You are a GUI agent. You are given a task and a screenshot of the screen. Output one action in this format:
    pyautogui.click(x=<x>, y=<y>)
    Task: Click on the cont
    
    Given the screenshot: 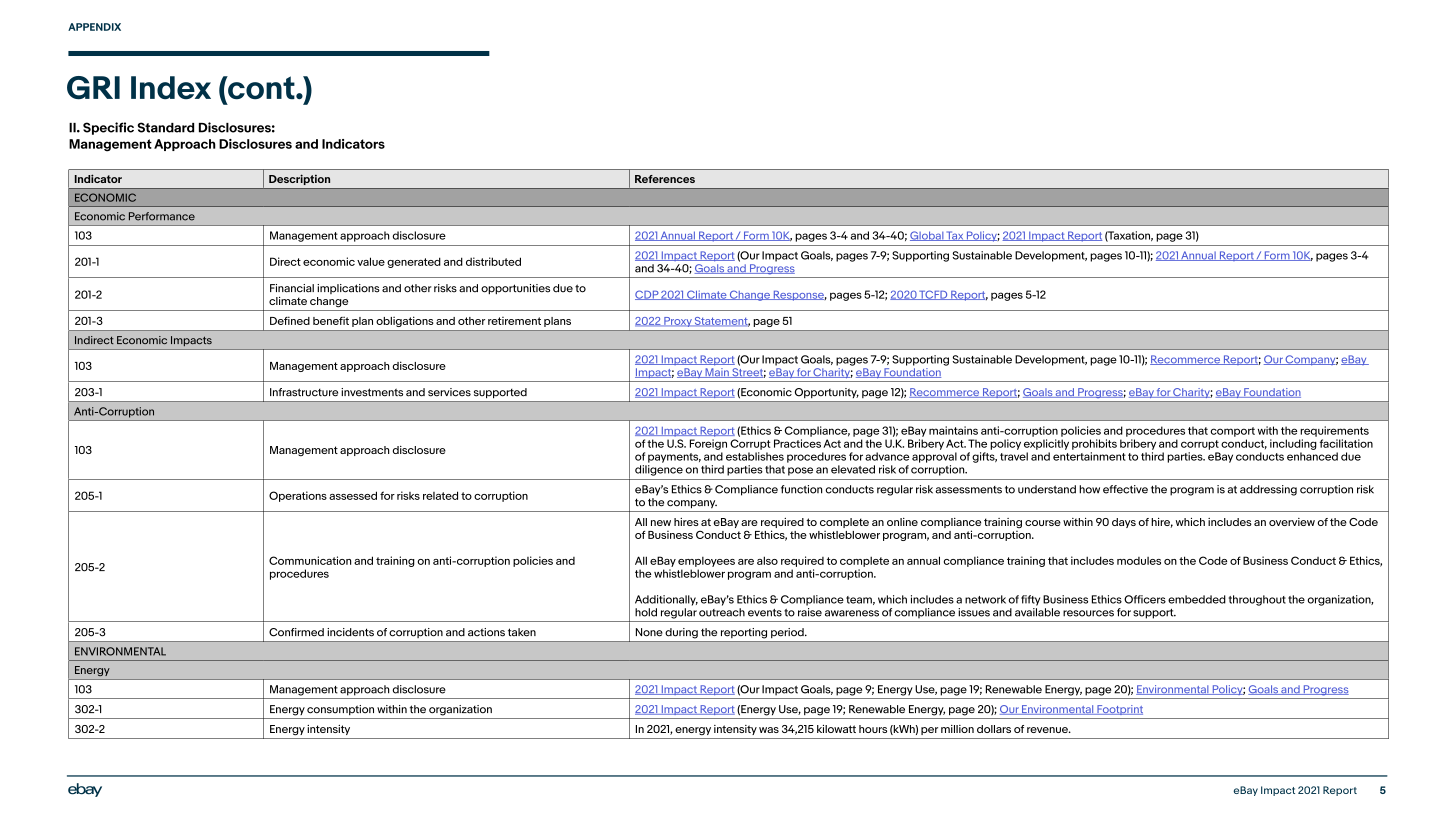 What is the action you would take?
    pyautogui.click(x=261, y=88)
